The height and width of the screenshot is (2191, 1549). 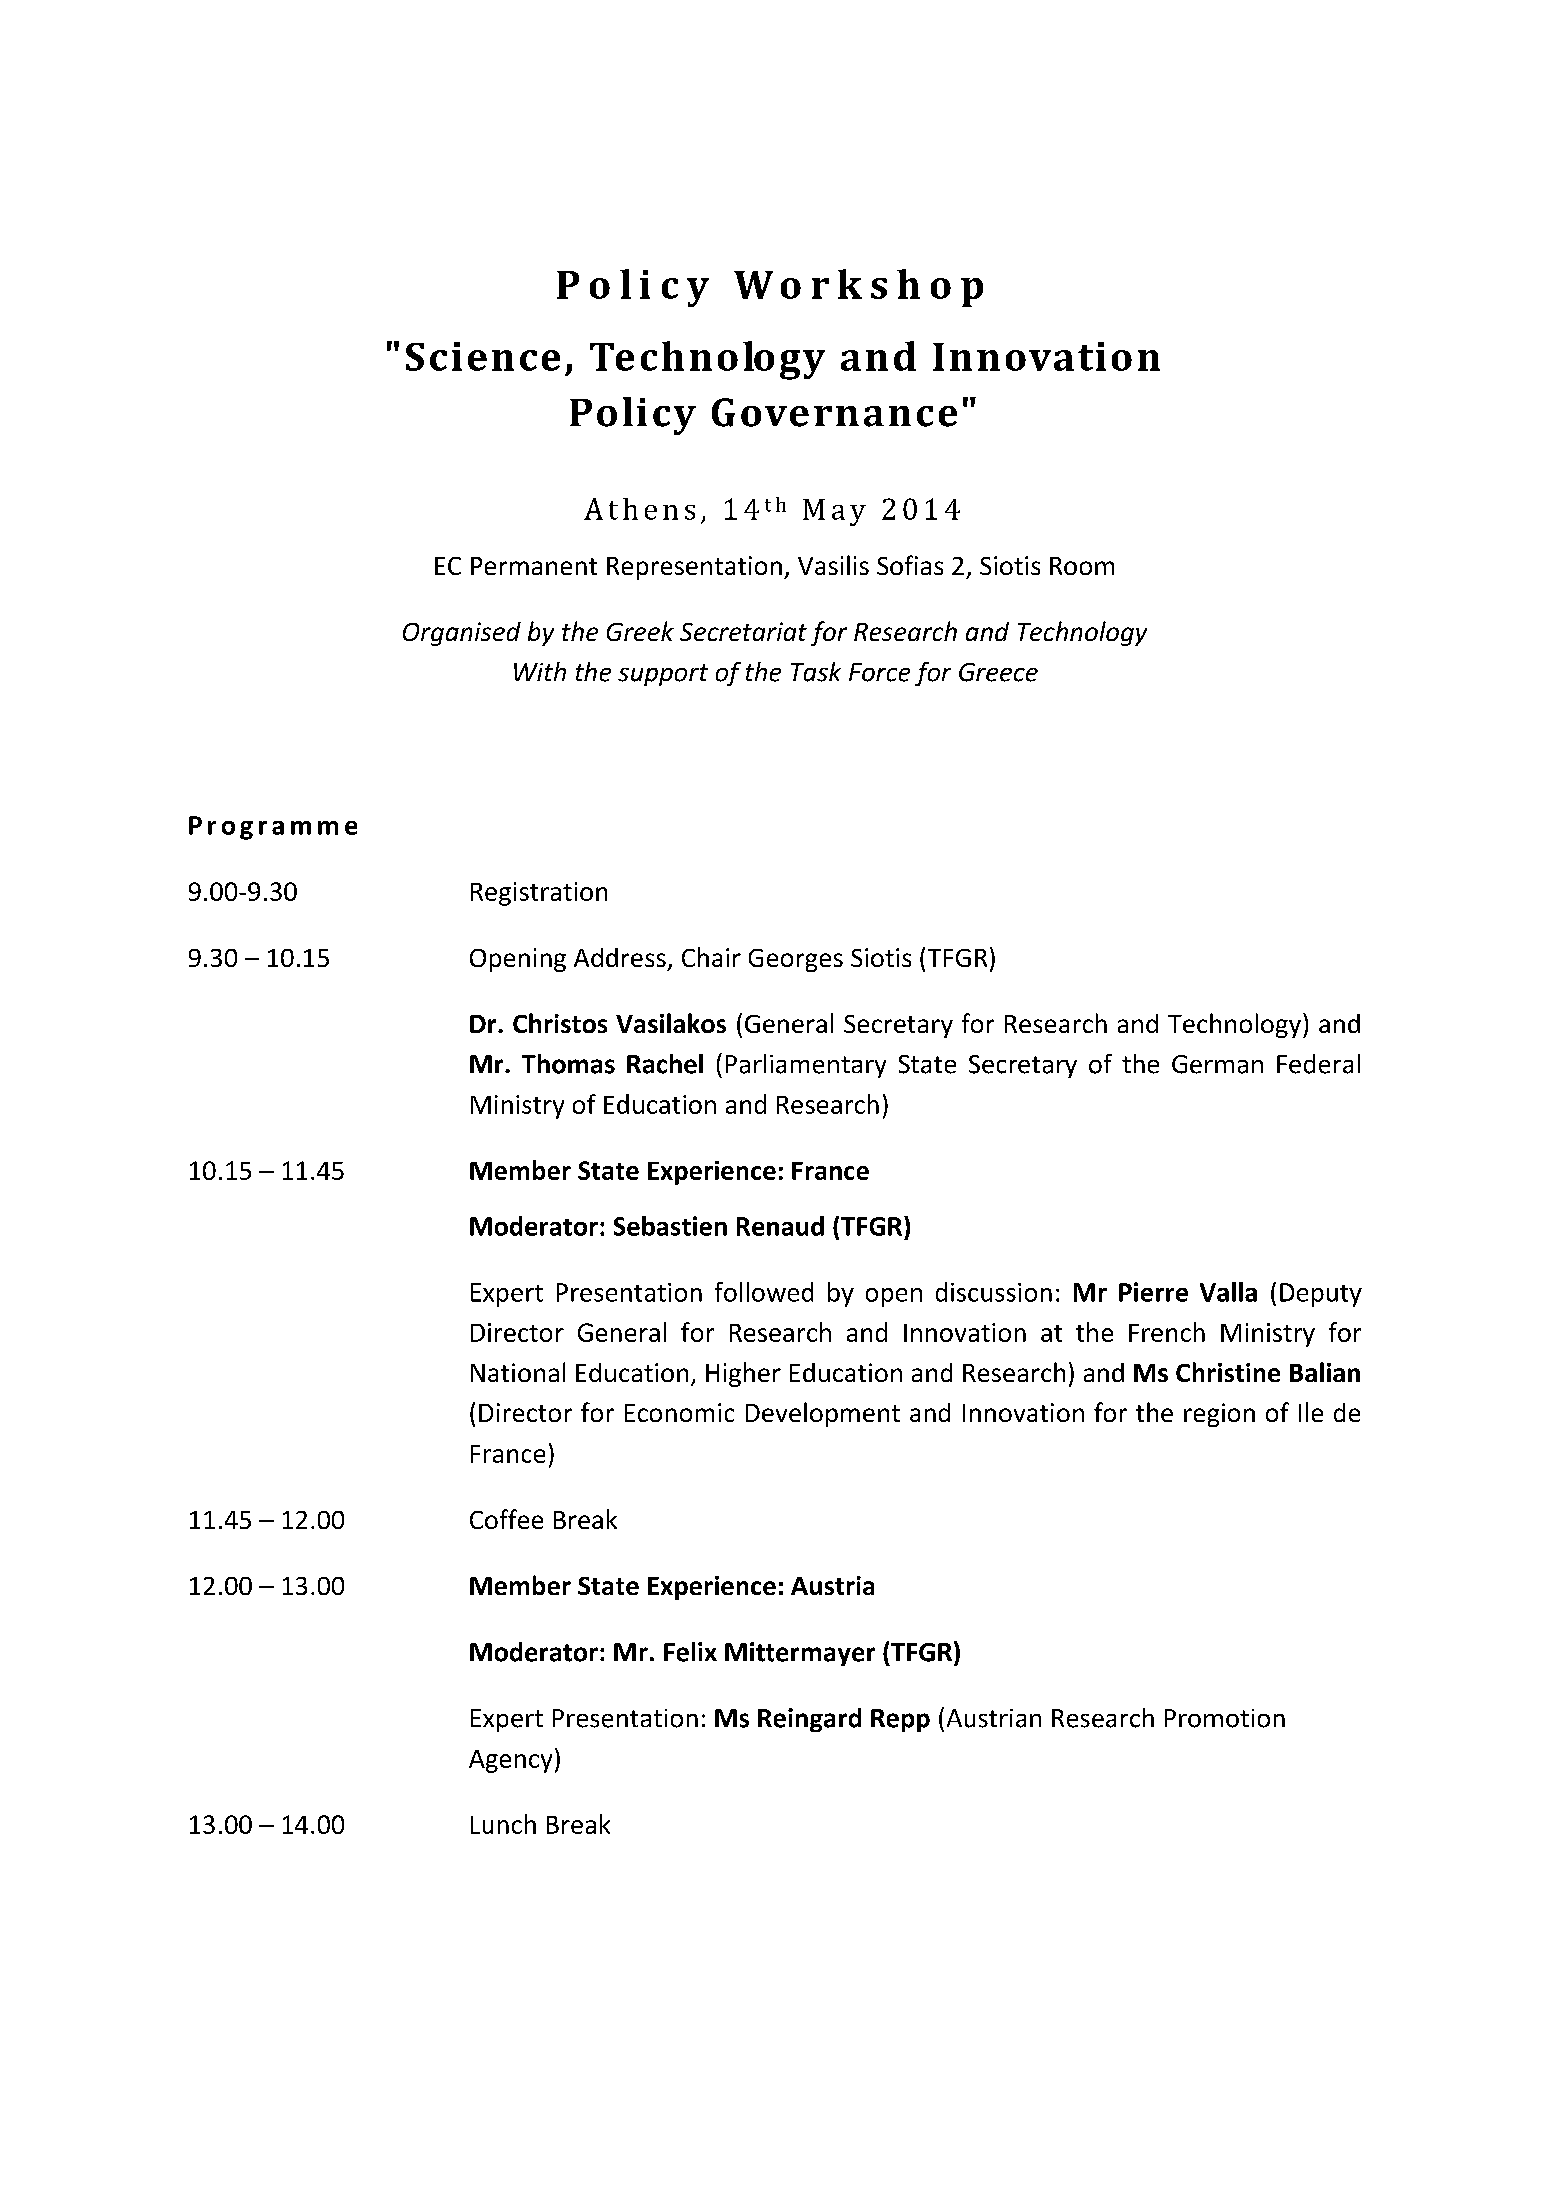 What do you see at coordinates (1082, 566) in the screenshot?
I see `Room` at bounding box center [1082, 566].
